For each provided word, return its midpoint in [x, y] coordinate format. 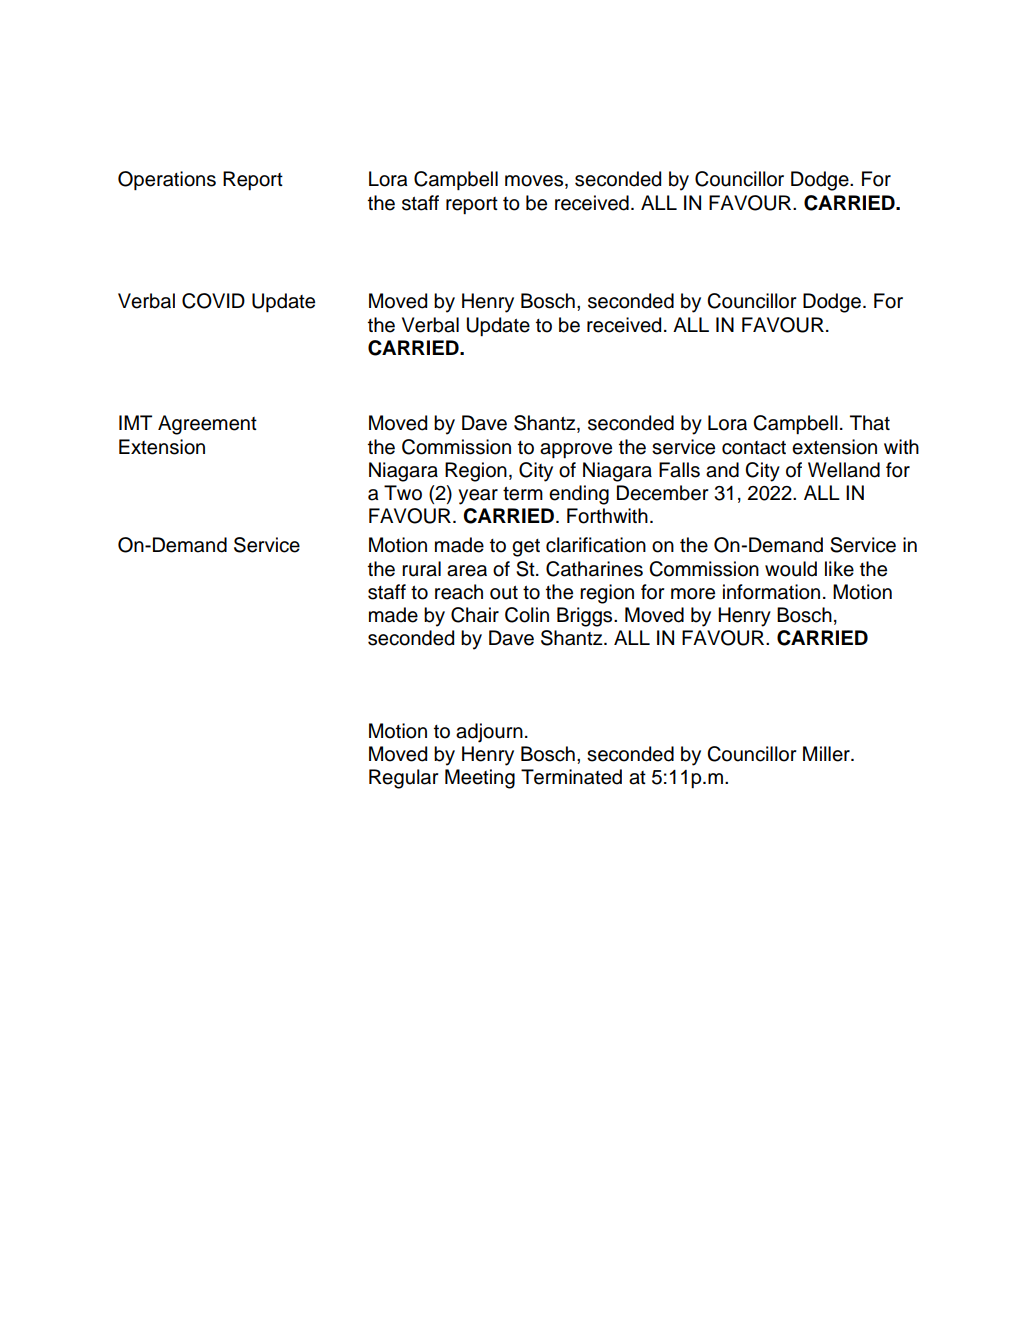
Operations [167, 180]
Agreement [207, 425]
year [478, 497]
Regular [404, 779]
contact [754, 448]
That [870, 423]
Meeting [480, 779]
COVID [213, 301]
